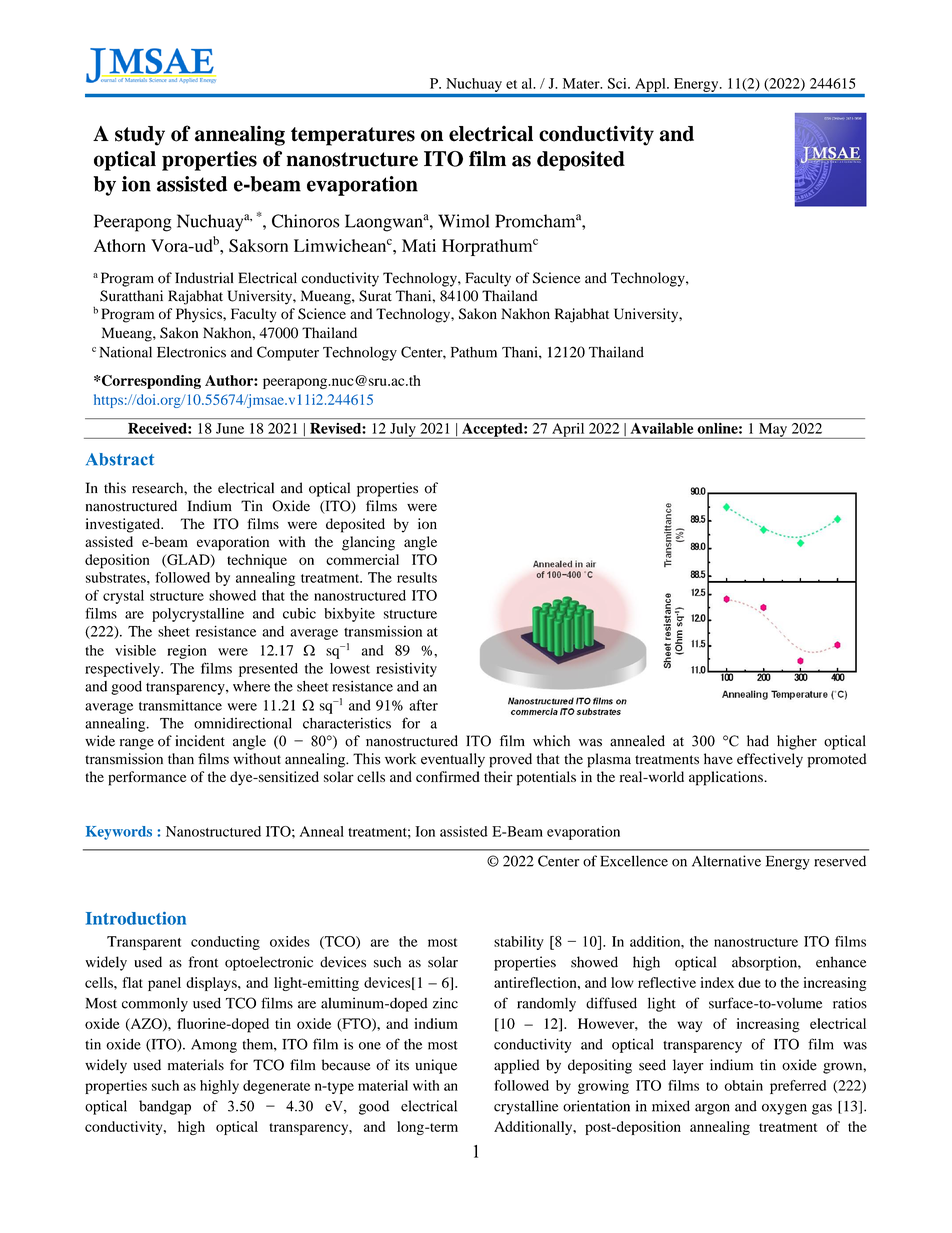 The image size is (952, 1233). What do you see at coordinates (417, 577) in the page?
I see `results` at bounding box center [417, 577].
